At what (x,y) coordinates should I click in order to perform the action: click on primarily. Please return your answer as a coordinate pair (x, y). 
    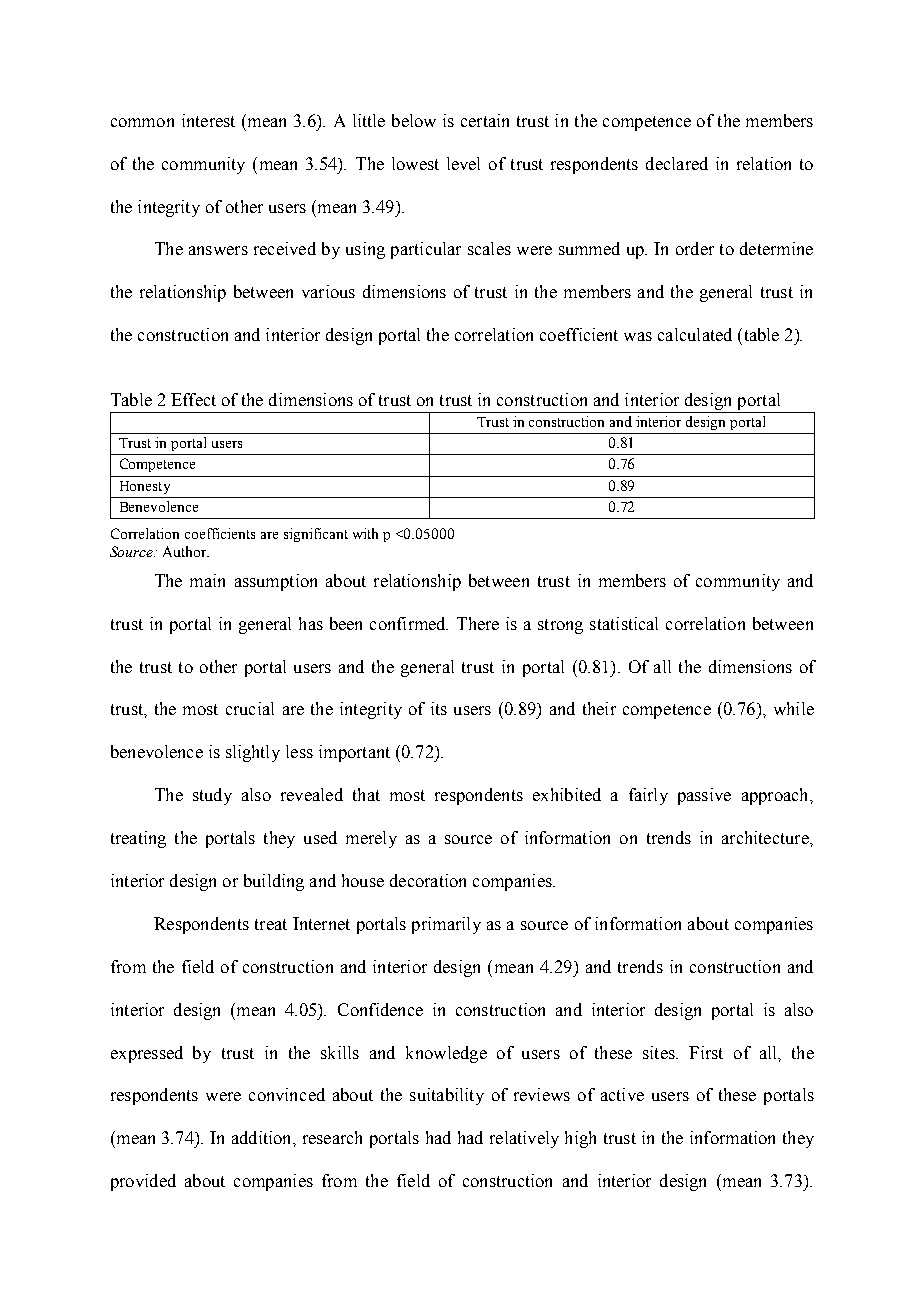
    Looking at the image, I should click on (446, 925).
